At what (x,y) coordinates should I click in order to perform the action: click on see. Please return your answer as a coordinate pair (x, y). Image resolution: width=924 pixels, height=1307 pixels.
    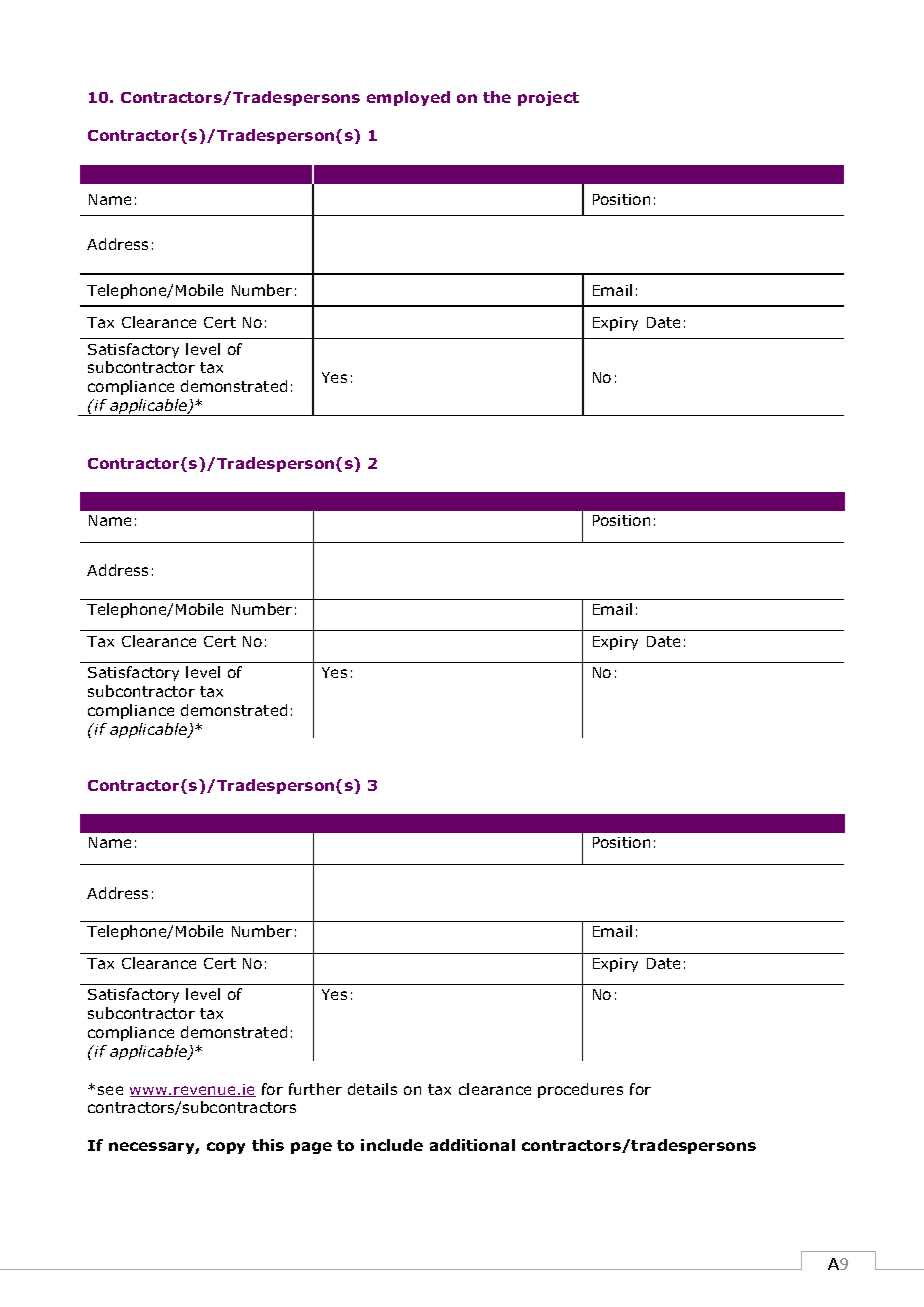
    Looking at the image, I should click on (110, 1090).
